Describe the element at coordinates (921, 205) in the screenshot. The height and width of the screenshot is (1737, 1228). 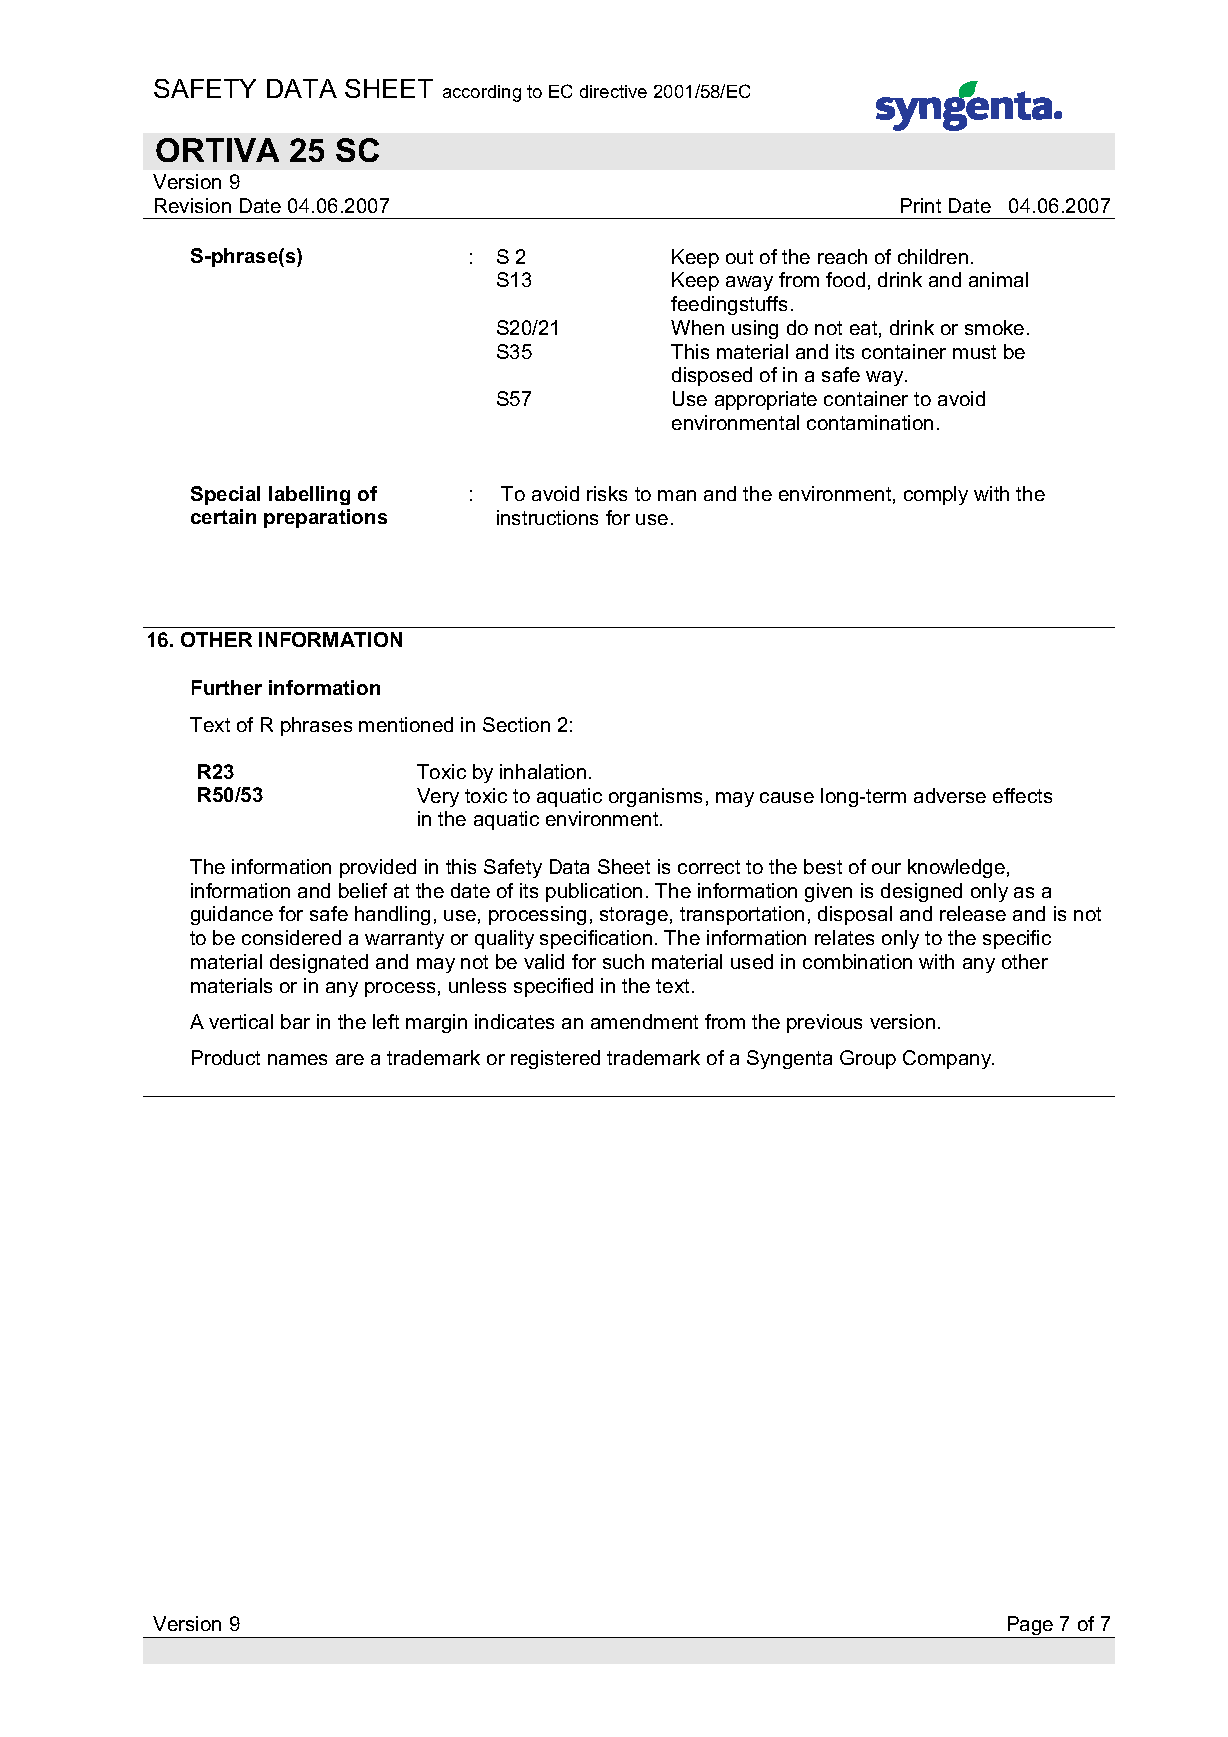
I see `Print` at that location.
